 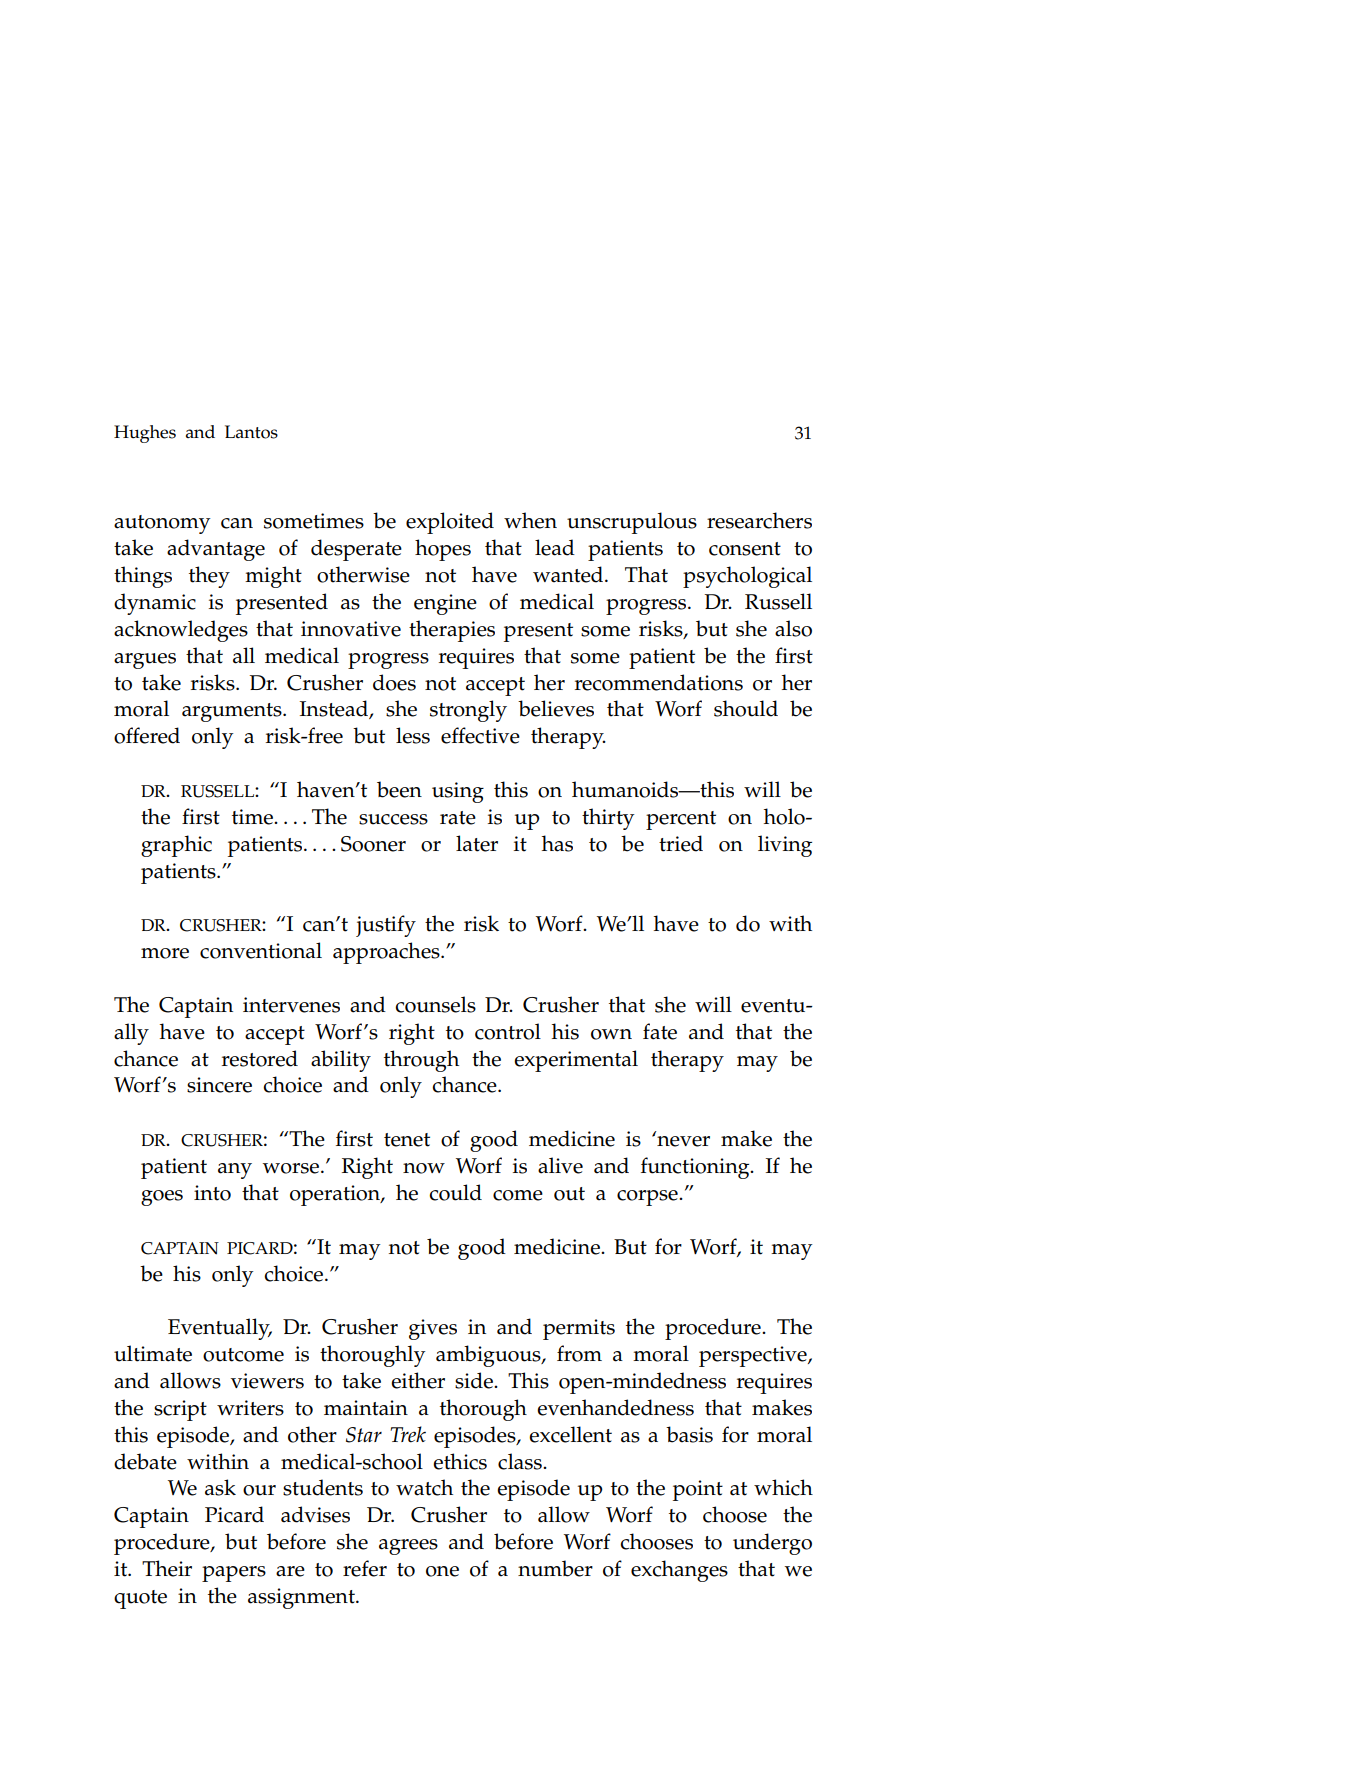 I want to click on exchanges, so click(x=679, y=1571).
